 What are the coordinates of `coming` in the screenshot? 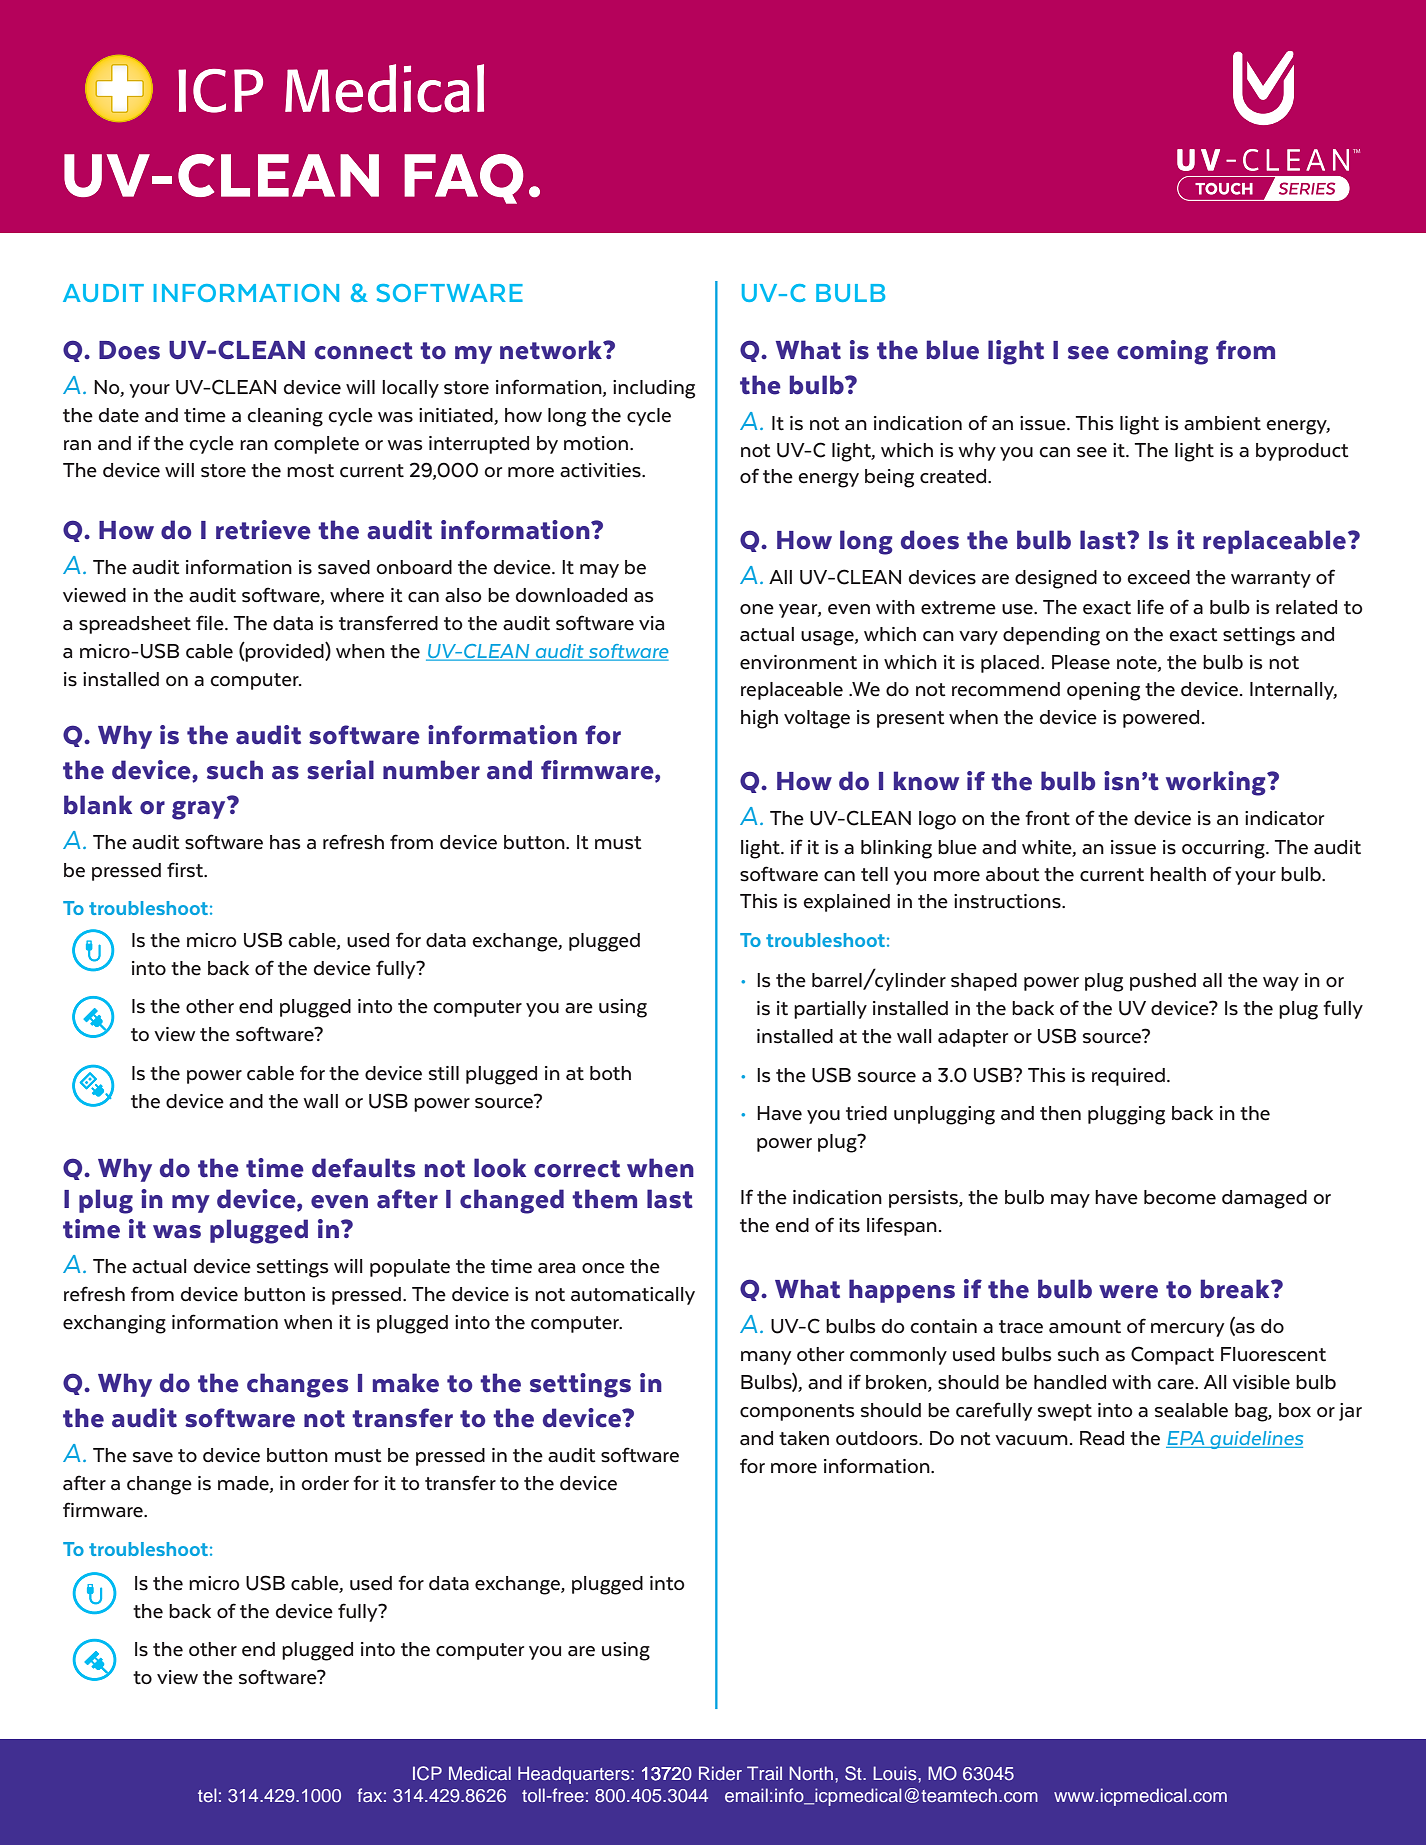 It's located at (1162, 352).
